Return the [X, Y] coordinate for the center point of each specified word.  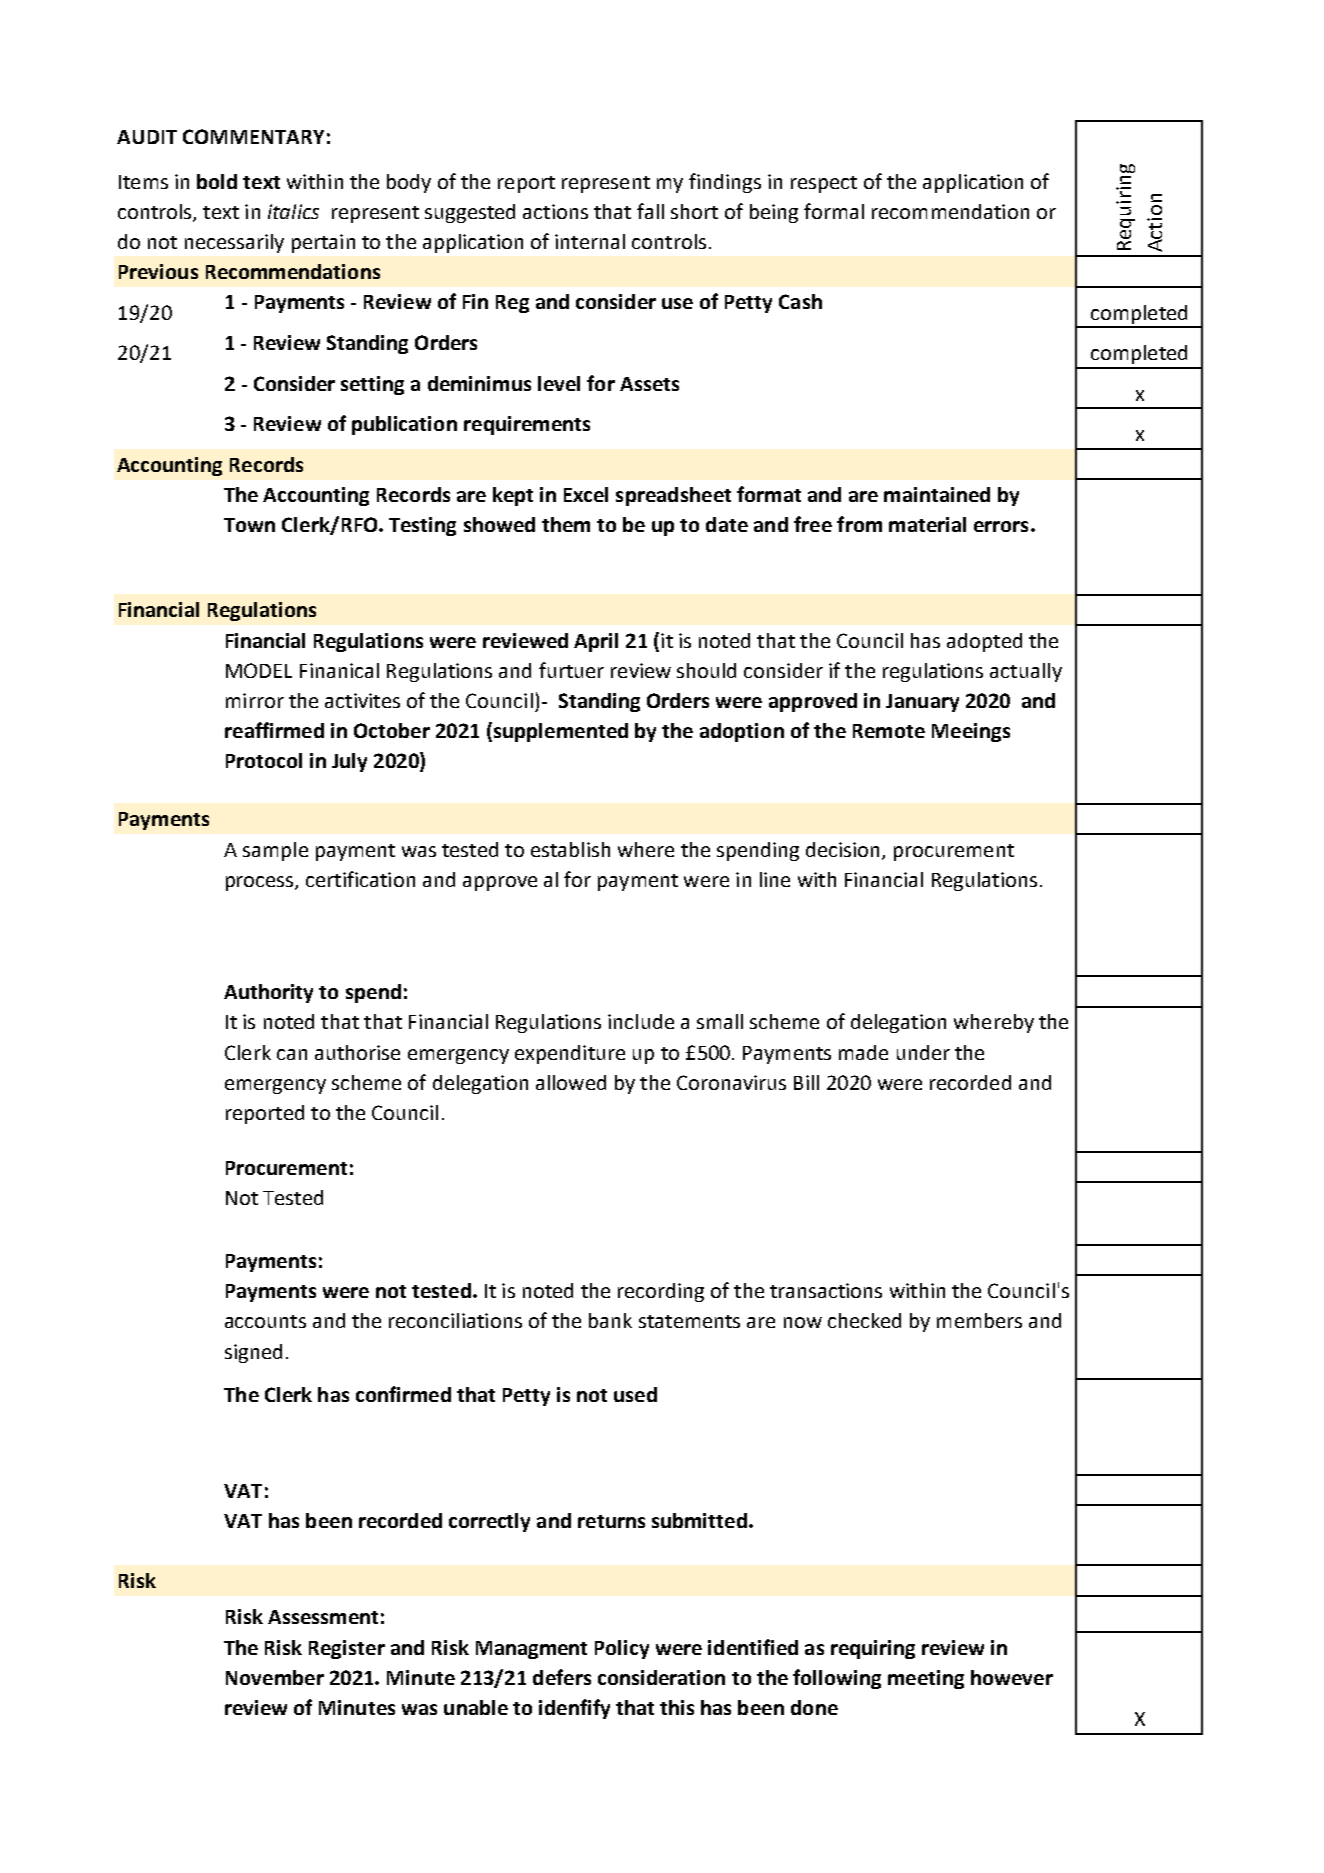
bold [217, 181]
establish [570, 849]
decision [842, 849]
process [261, 883]
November [275, 1677]
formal [834, 211]
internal [590, 241]
